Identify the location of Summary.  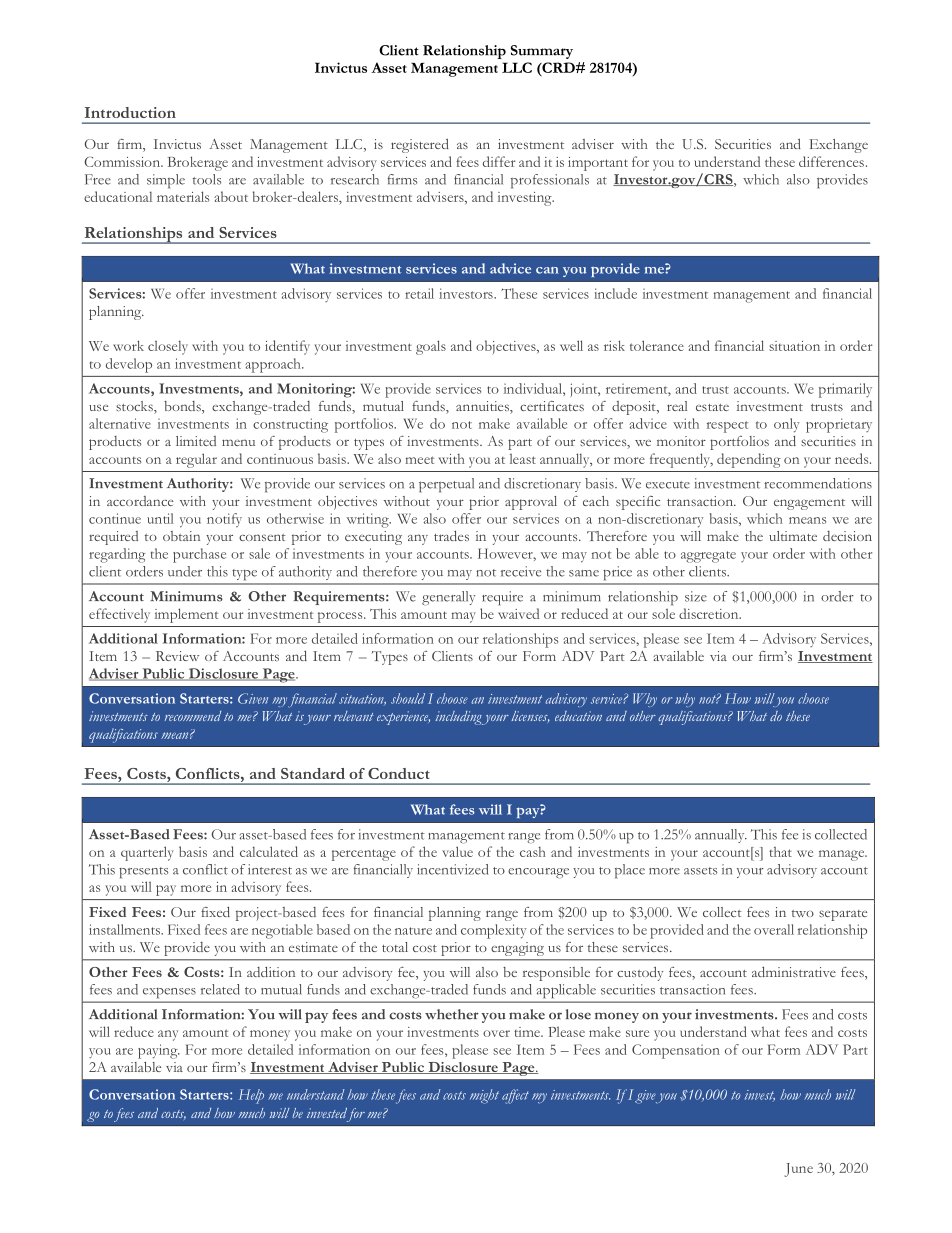
(542, 52).
